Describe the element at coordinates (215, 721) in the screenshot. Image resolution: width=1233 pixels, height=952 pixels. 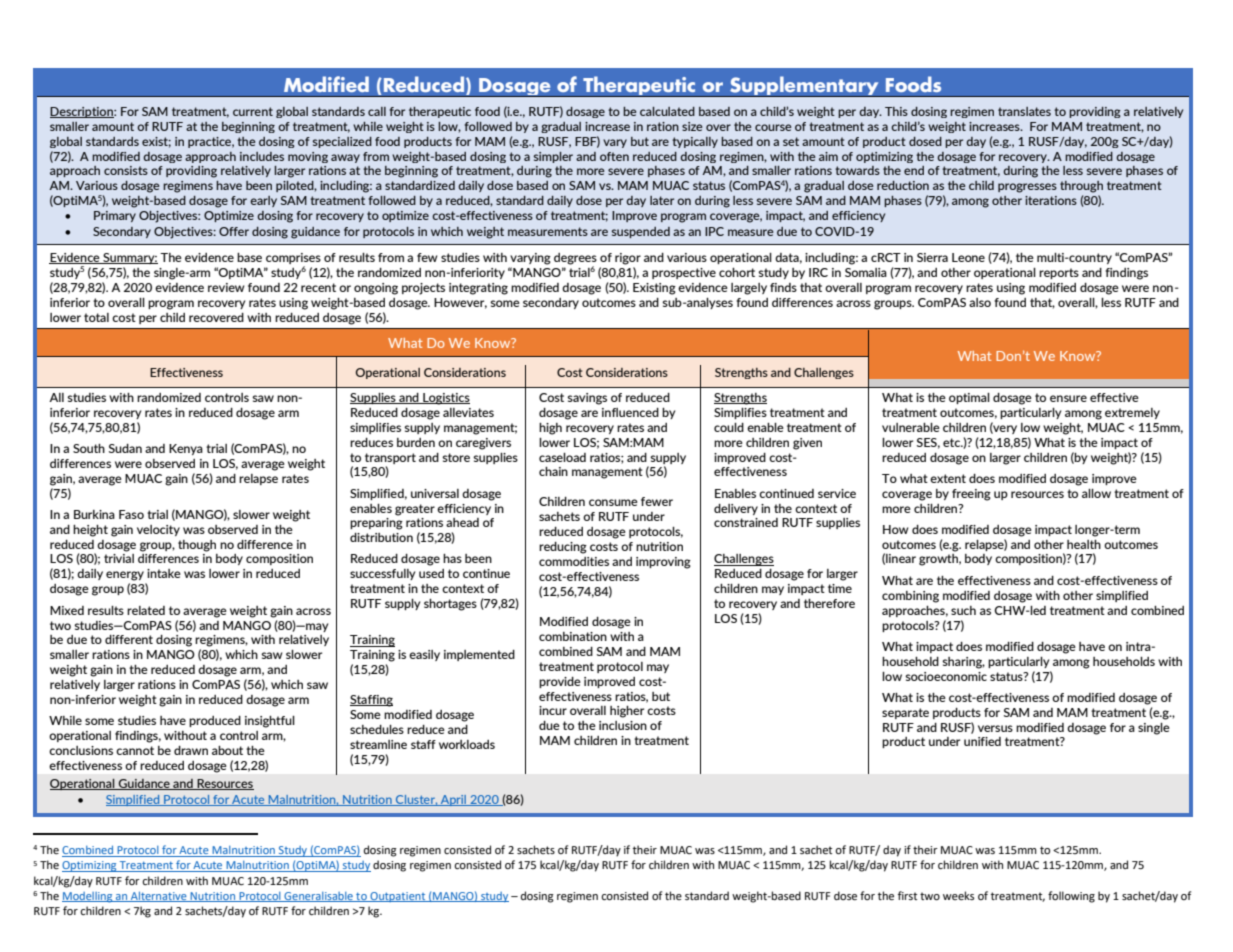
I see `produced` at that location.
